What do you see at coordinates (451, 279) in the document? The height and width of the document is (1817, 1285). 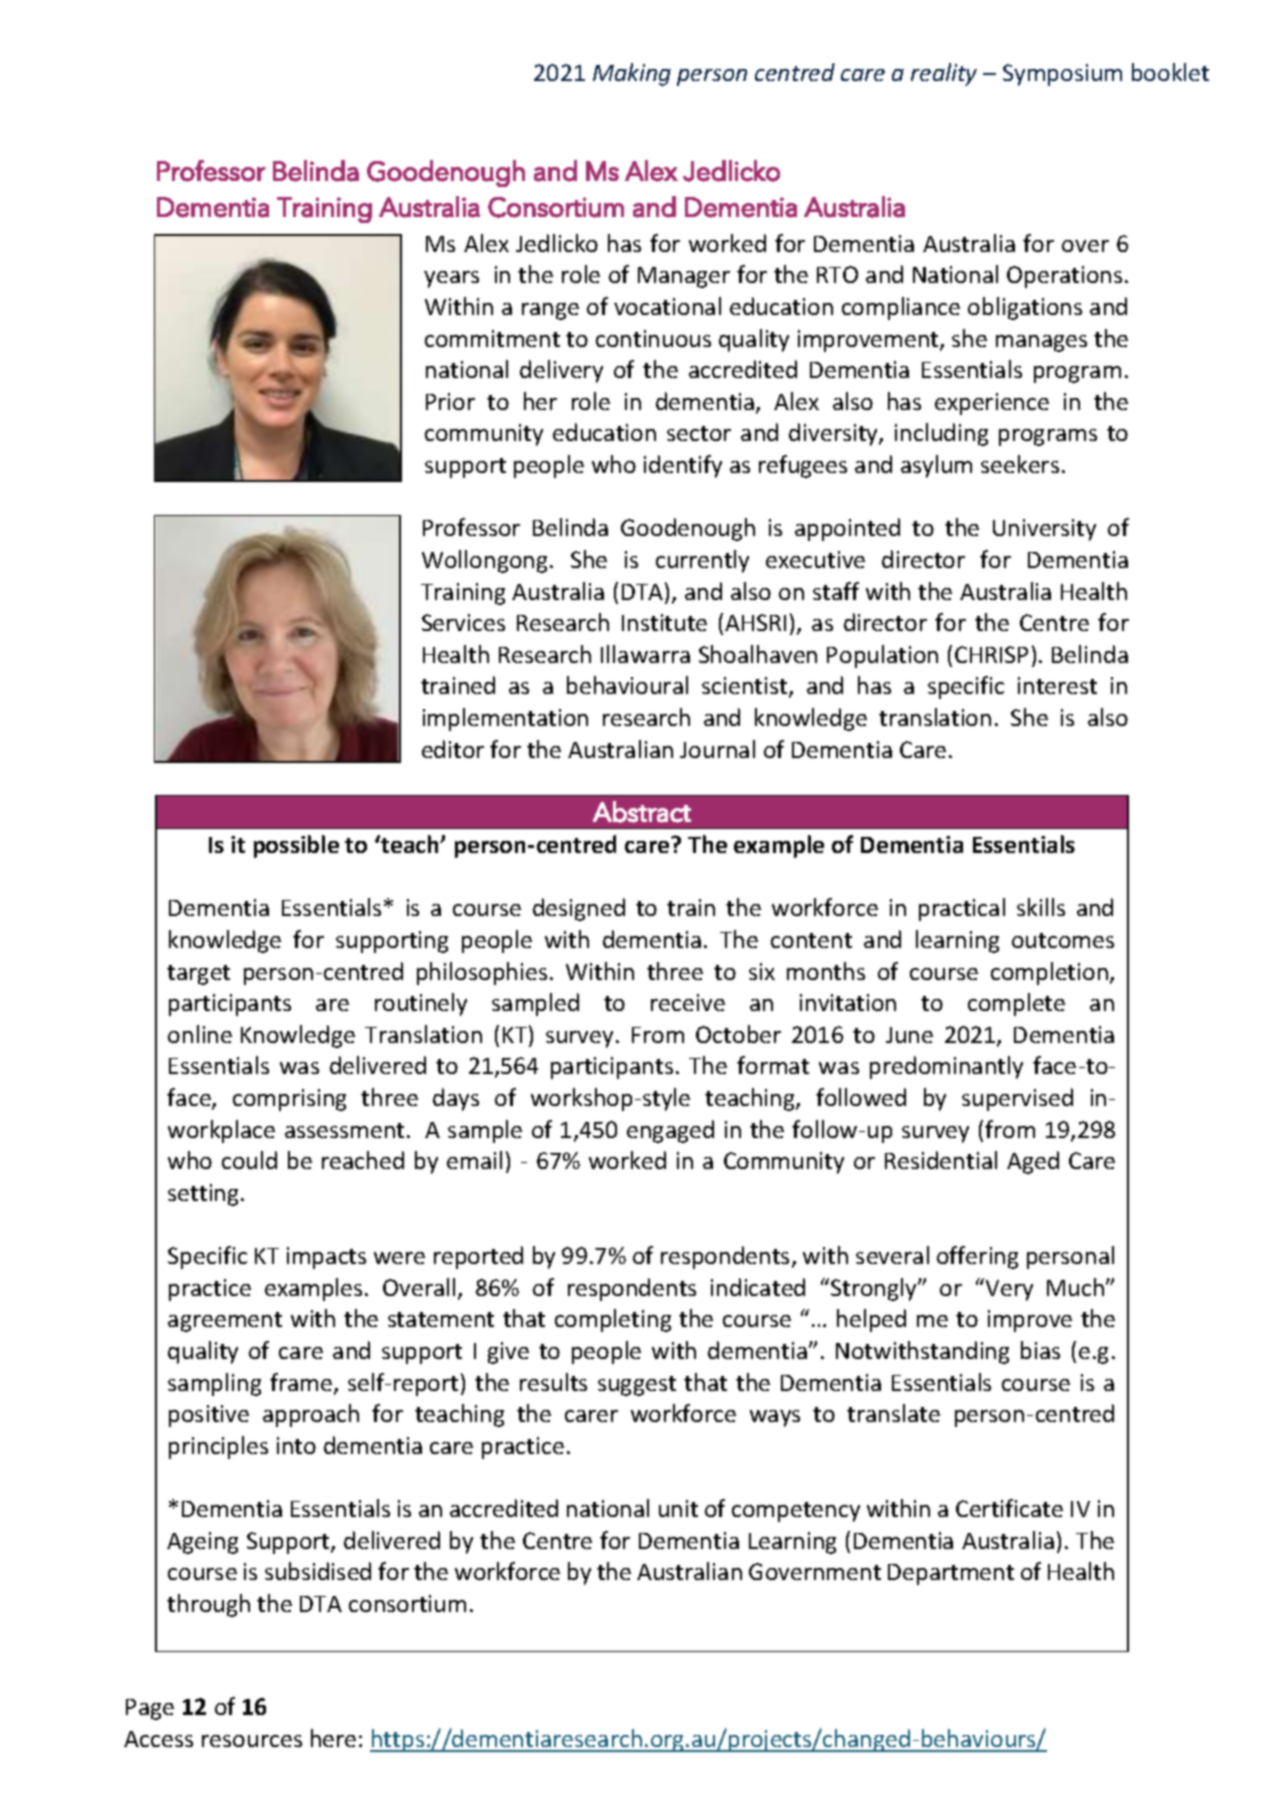 I see `years` at bounding box center [451, 279].
